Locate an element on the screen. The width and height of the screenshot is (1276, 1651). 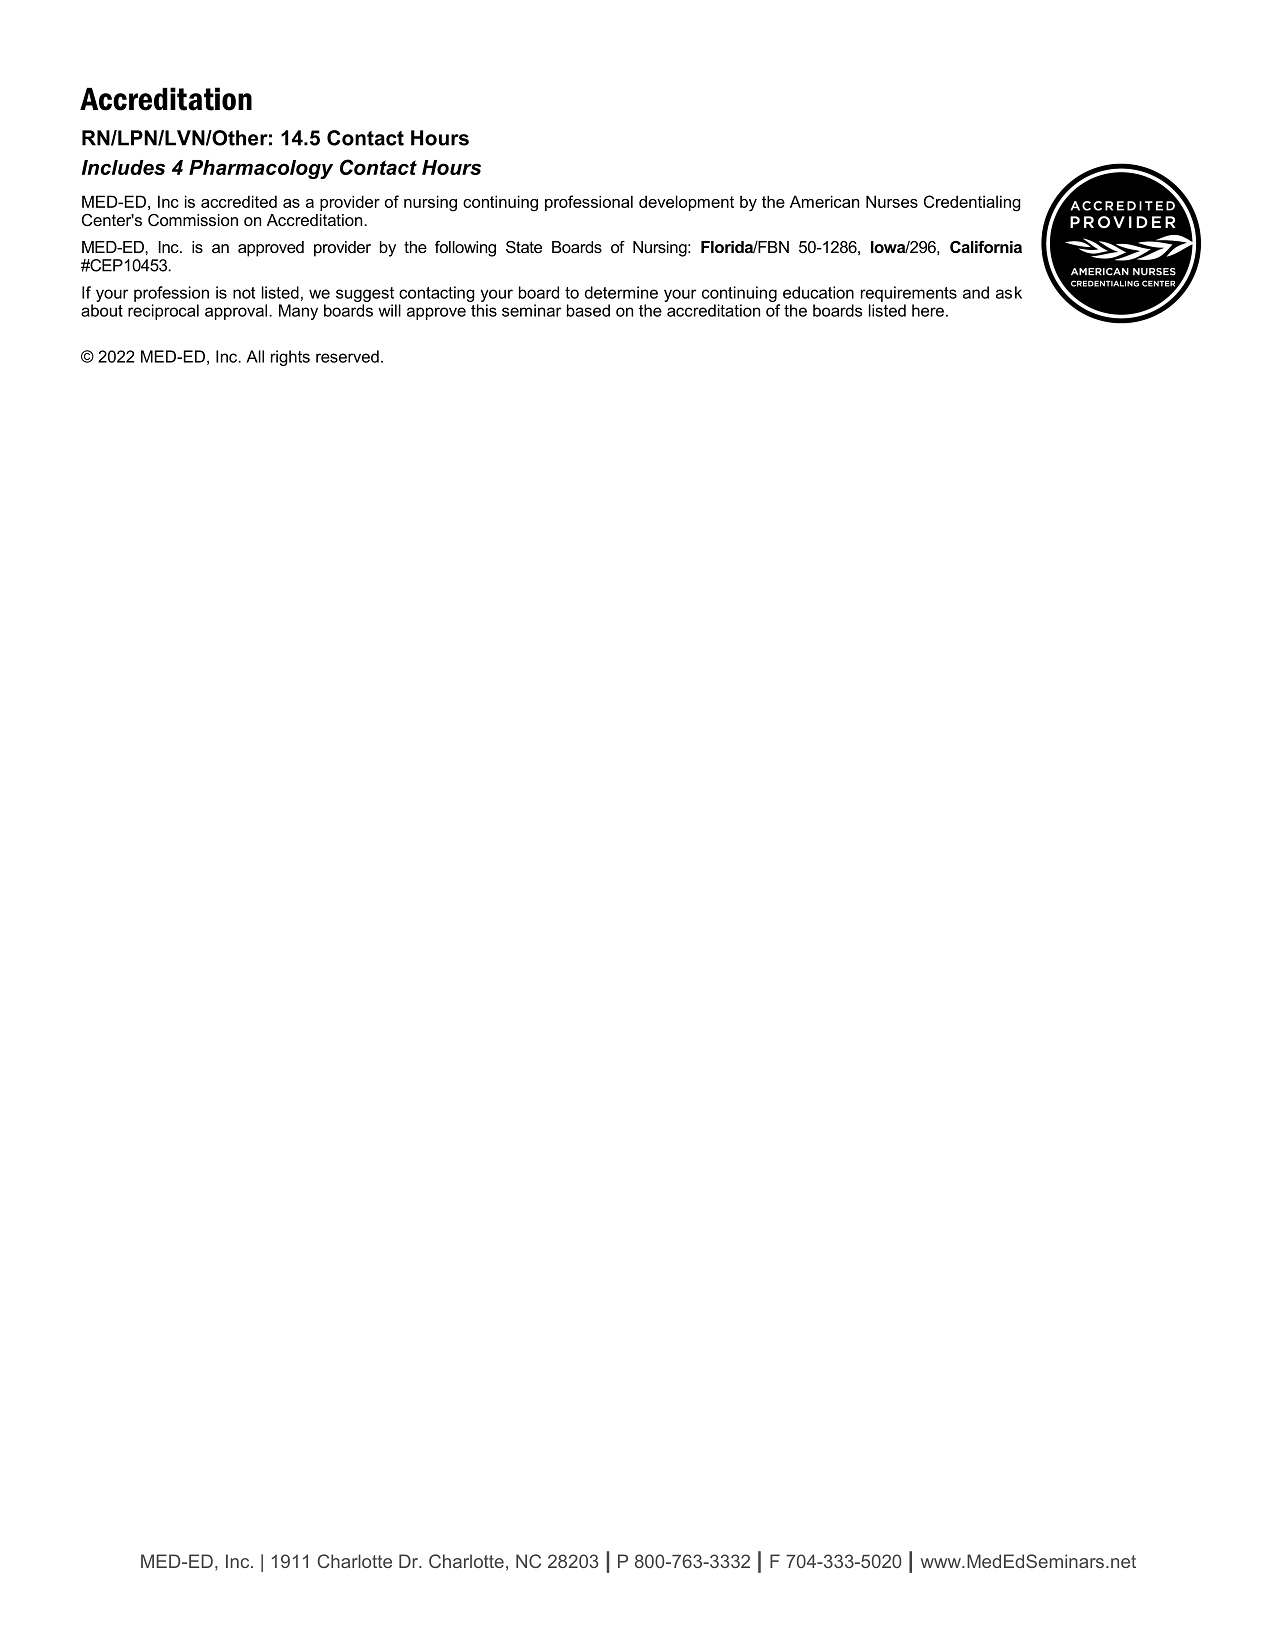
following is located at coordinates (465, 249).
